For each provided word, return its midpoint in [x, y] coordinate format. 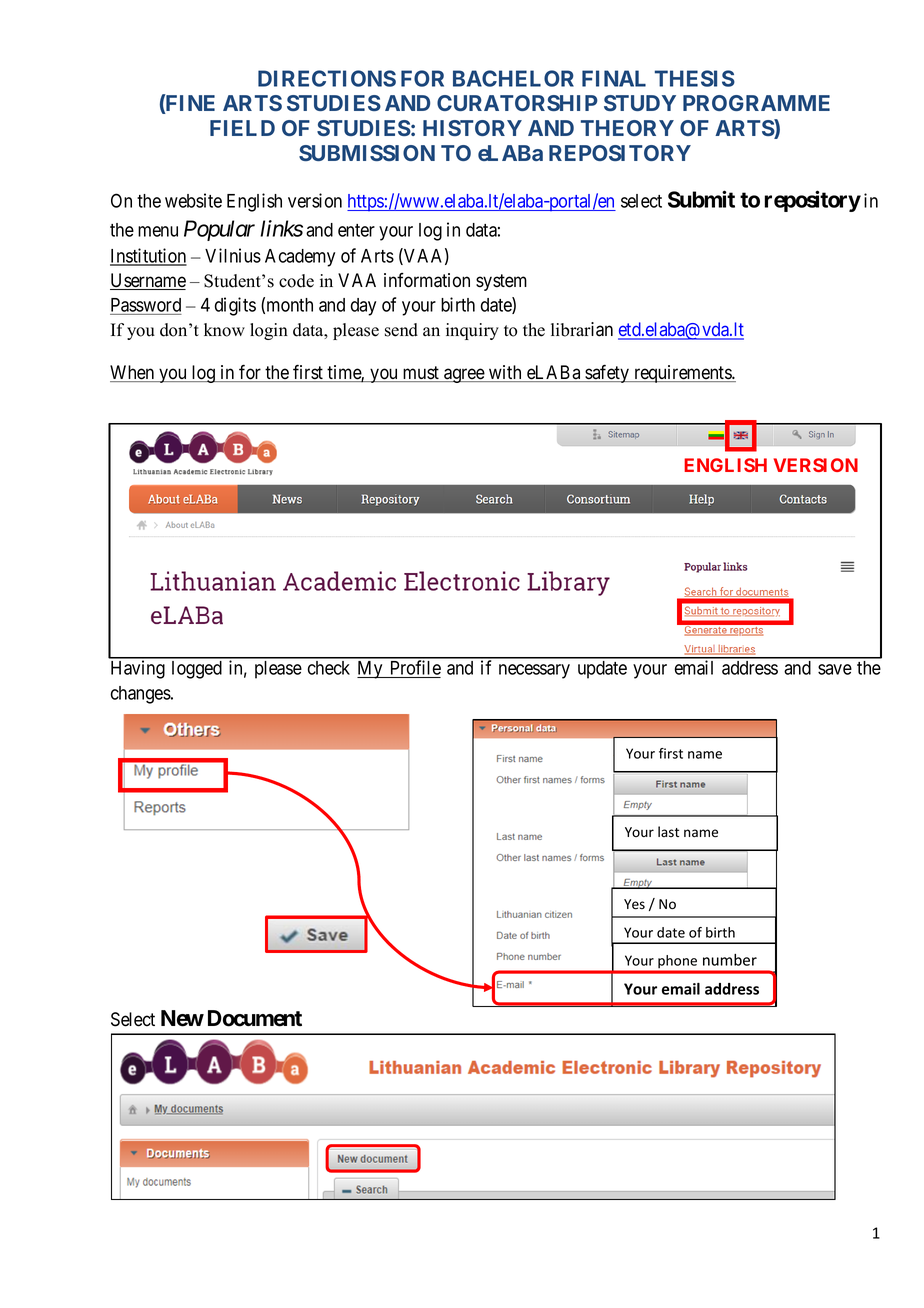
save [835, 669]
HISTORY [472, 128]
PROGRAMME [756, 103]
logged [197, 670]
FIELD [242, 128]
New [182, 1018]
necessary [534, 671]
